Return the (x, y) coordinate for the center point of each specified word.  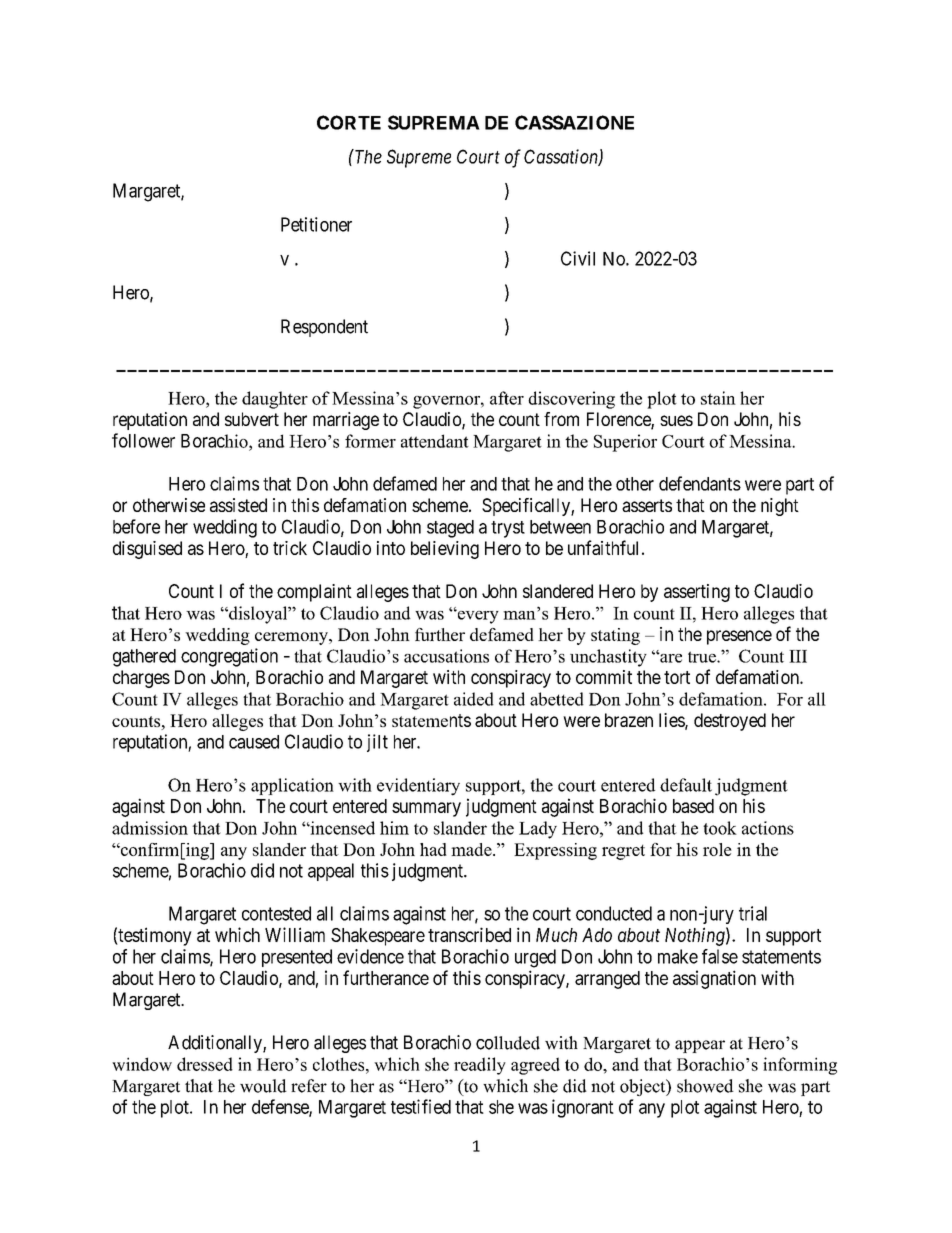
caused (254, 742)
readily (480, 1066)
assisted (238, 505)
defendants (700, 483)
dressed (205, 1064)
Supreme (419, 158)
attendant (435, 441)
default (686, 785)
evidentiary (418, 787)
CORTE (349, 122)
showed (705, 1086)
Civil (578, 258)
